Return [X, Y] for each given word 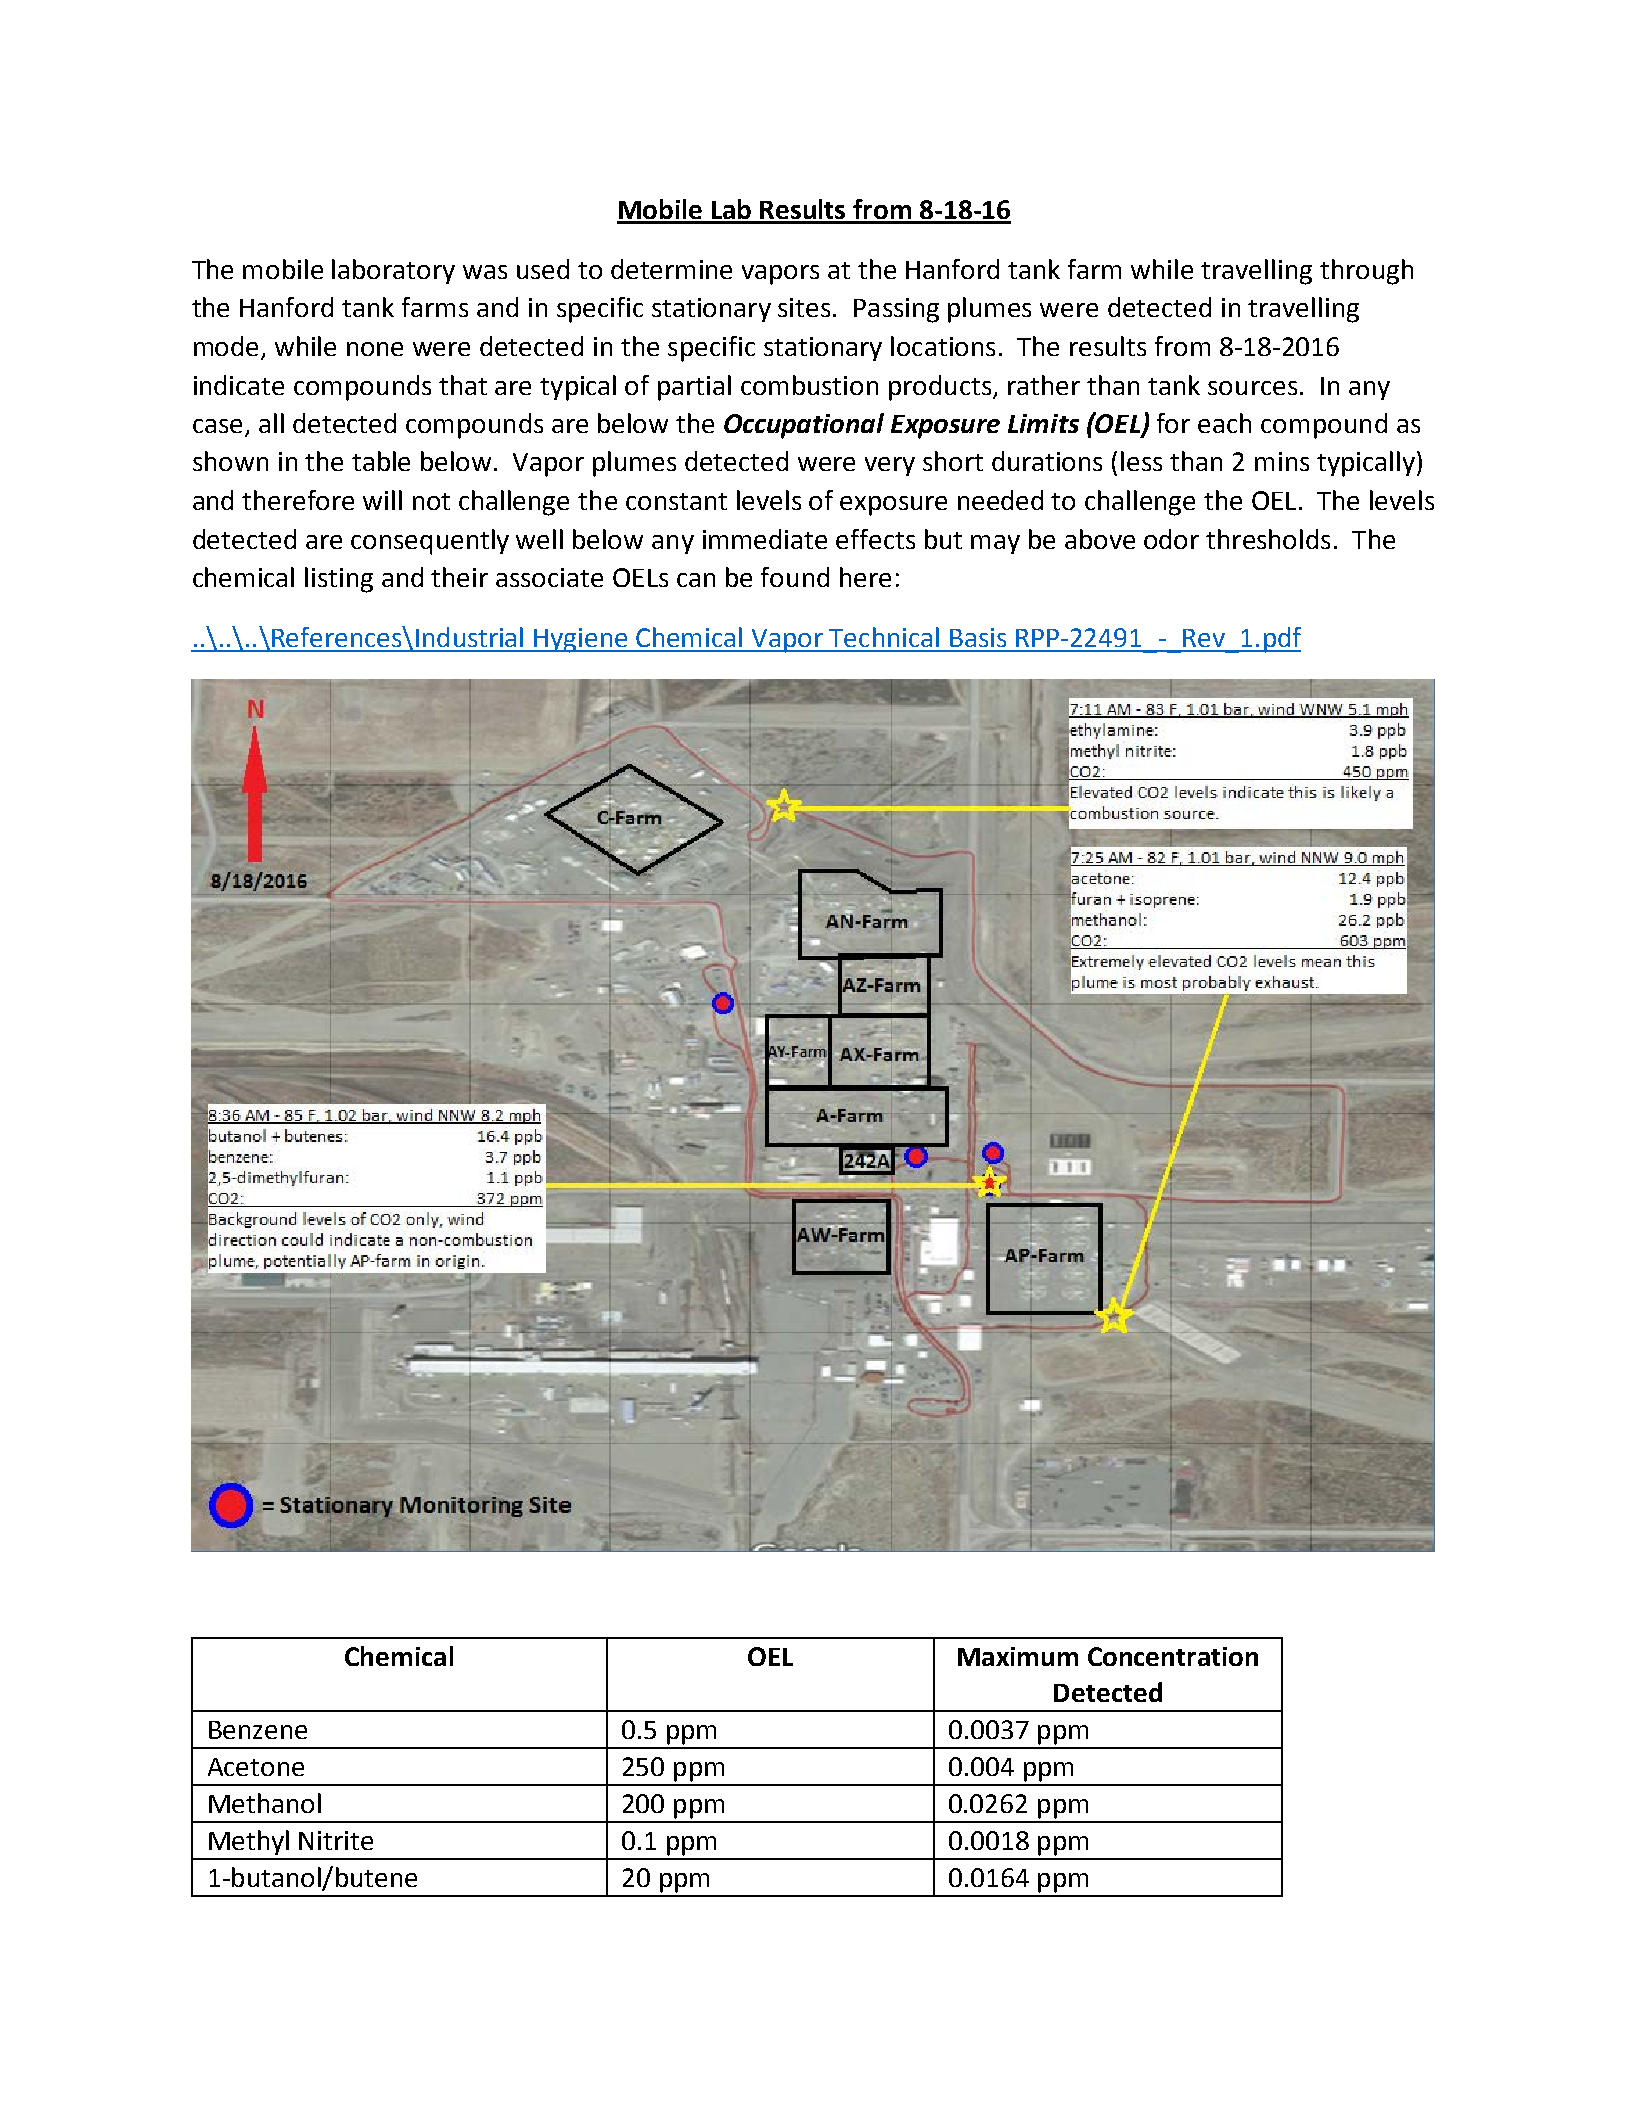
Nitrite [336, 1840]
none [375, 349]
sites [804, 307]
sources [1252, 388]
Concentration [1173, 1656]
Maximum [1018, 1656]
